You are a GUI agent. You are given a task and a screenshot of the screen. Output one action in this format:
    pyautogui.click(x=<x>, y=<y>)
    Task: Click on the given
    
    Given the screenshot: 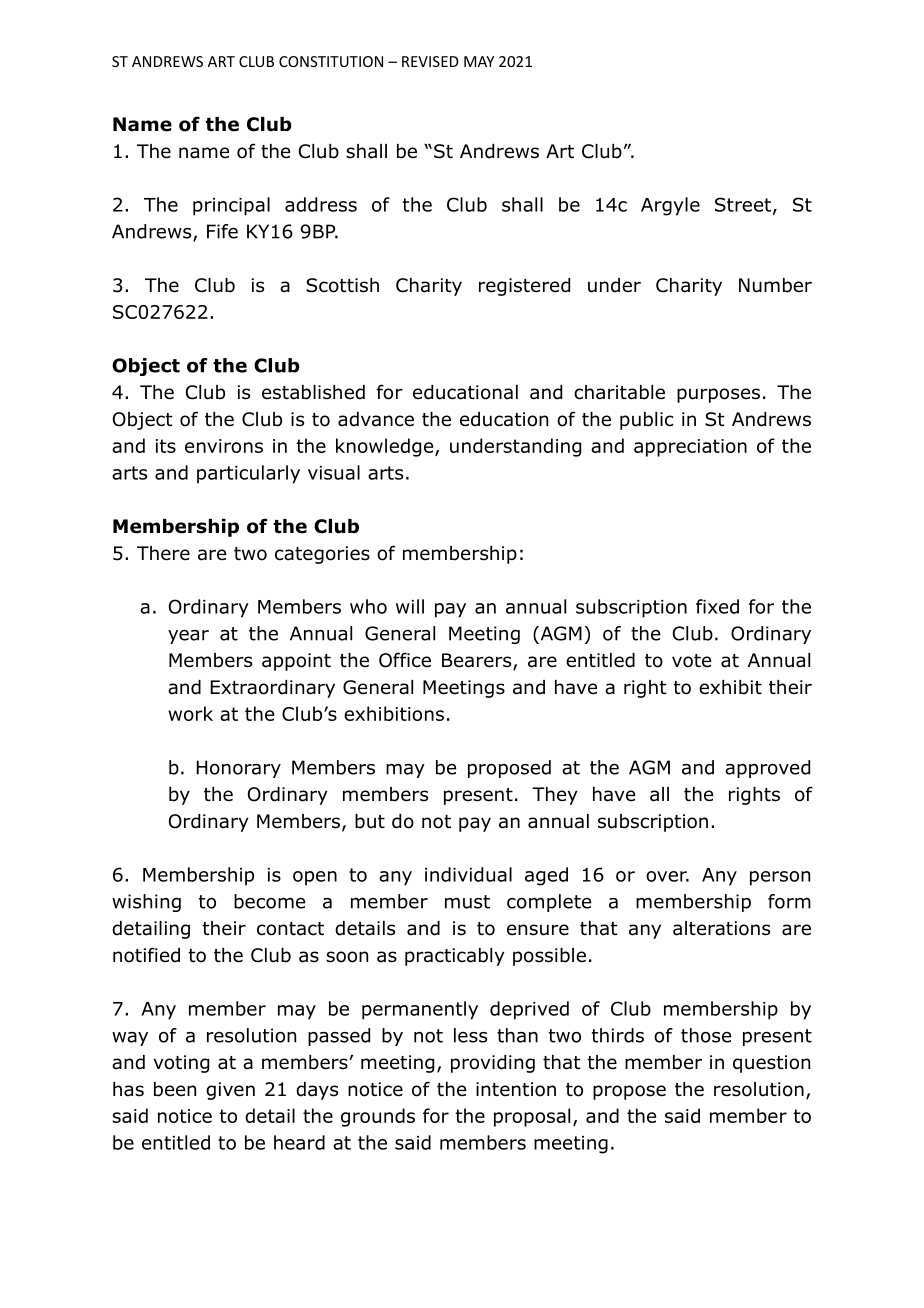 What is the action you would take?
    pyautogui.click(x=230, y=1091)
